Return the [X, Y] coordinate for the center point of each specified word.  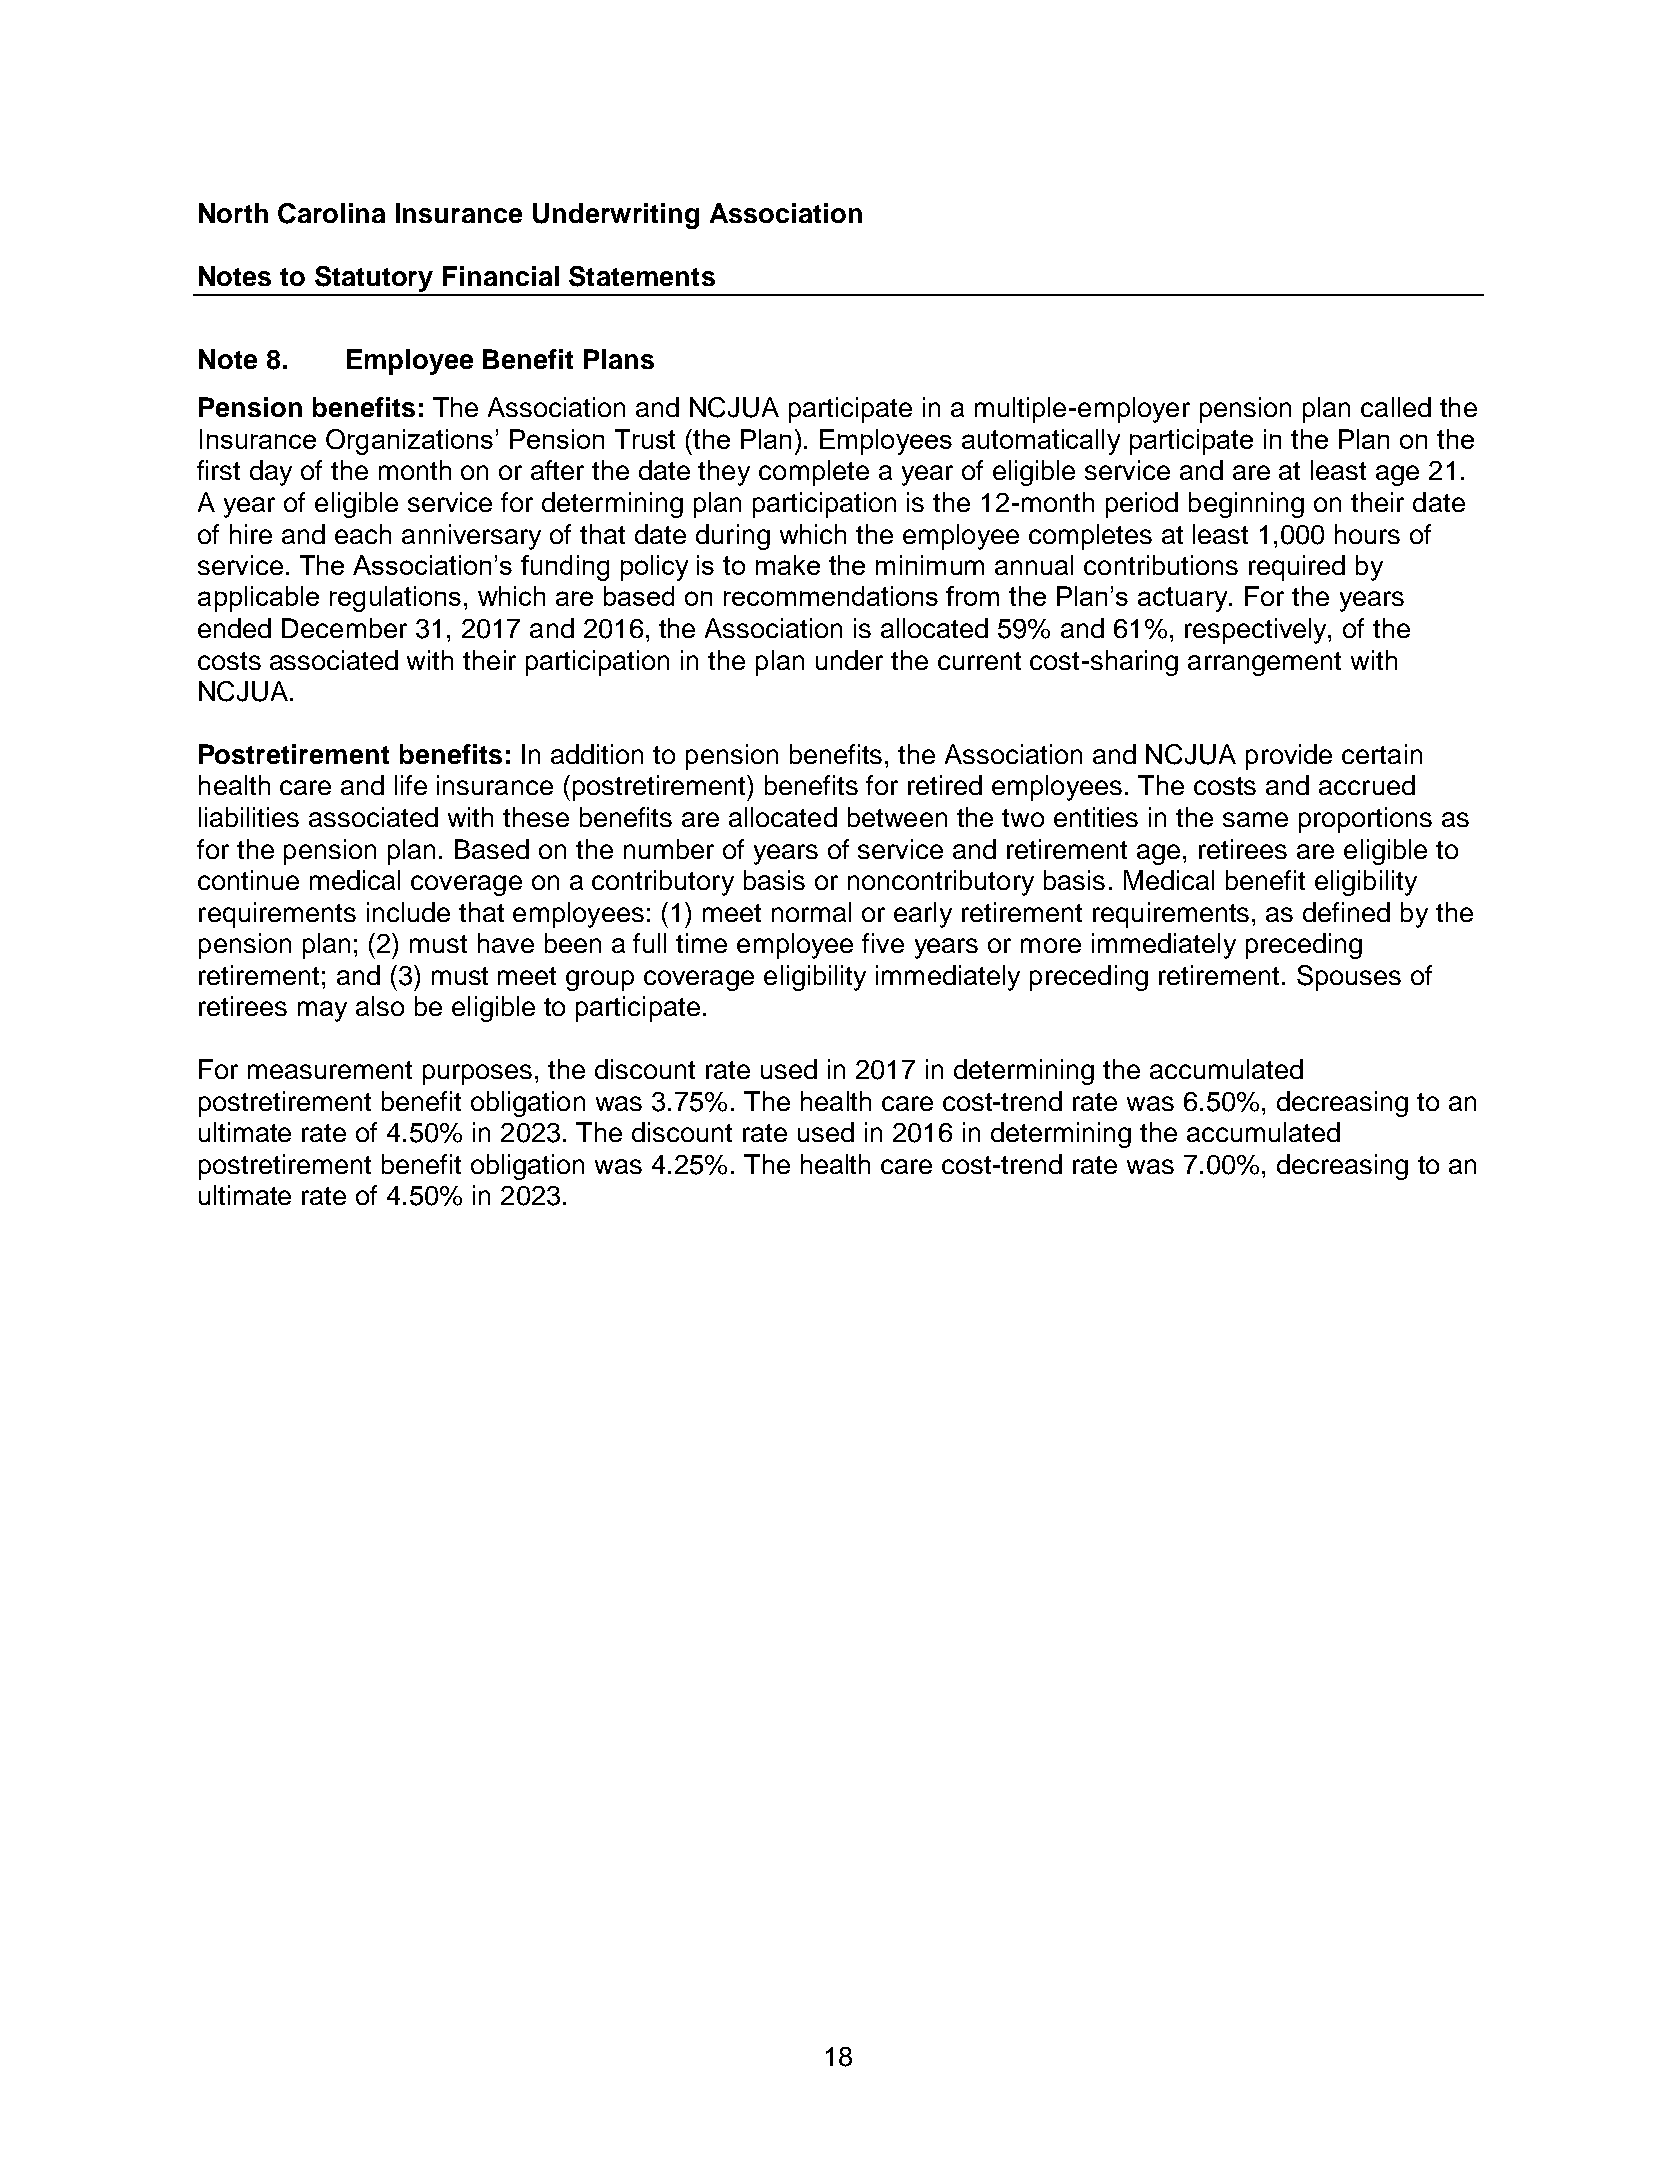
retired [945, 785]
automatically [1041, 442]
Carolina [331, 213]
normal [811, 912]
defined [1346, 912]
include [408, 912]
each [363, 534]
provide [1289, 757]
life [411, 785]
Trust [645, 439]
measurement [330, 1070]
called [1396, 407]
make [788, 565]
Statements [642, 276]
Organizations [409, 442]
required [1297, 568]
